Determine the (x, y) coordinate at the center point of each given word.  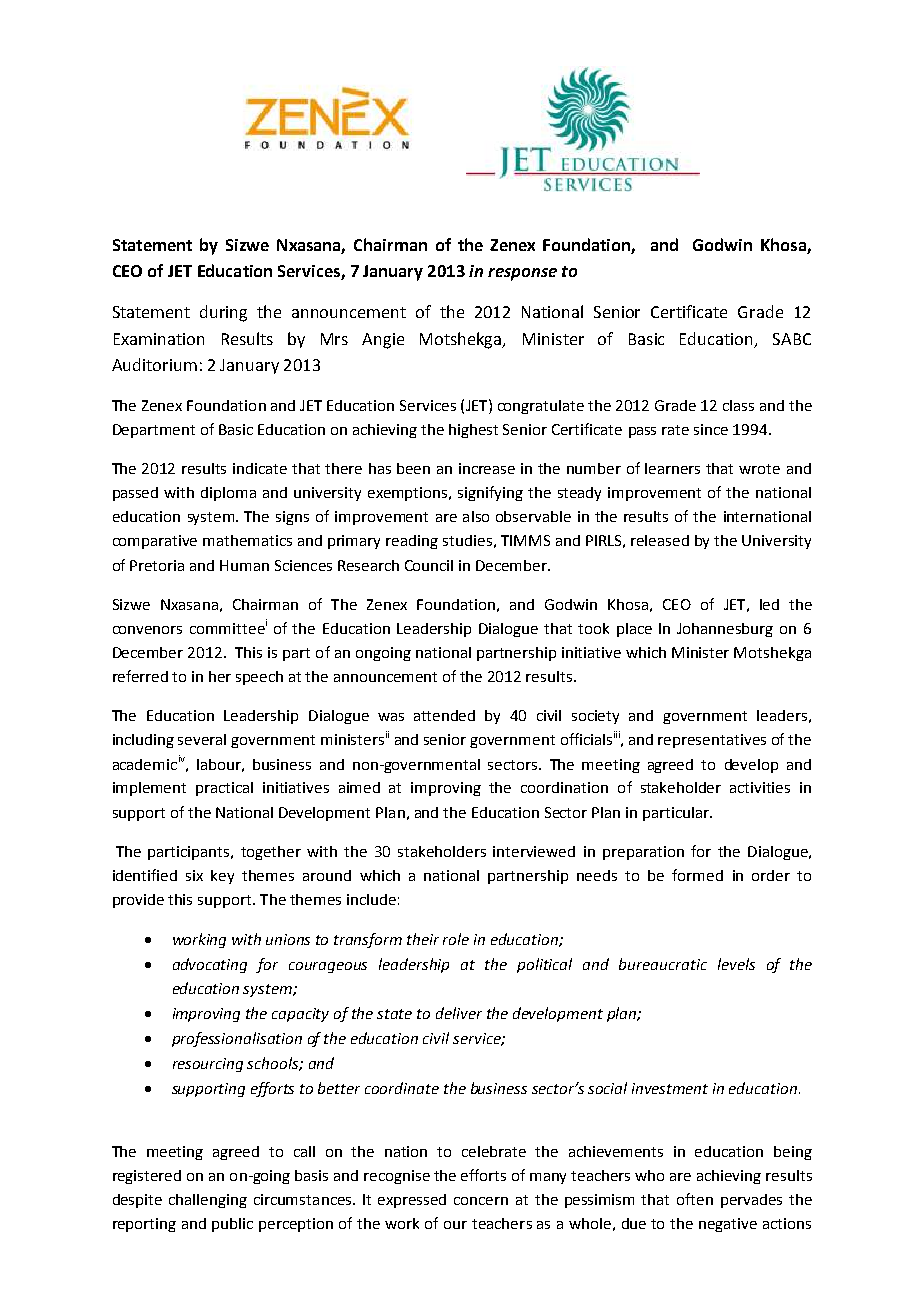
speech (259, 678)
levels (736, 964)
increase (487, 468)
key (222, 877)
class (738, 405)
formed (697, 875)
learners (672, 468)
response (522, 274)
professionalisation (237, 1039)
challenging (208, 1201)
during (223, 313)
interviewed (534, 851)
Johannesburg (725, 630)
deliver (459, 1013)
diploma (228, 494)
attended (444, 715)
